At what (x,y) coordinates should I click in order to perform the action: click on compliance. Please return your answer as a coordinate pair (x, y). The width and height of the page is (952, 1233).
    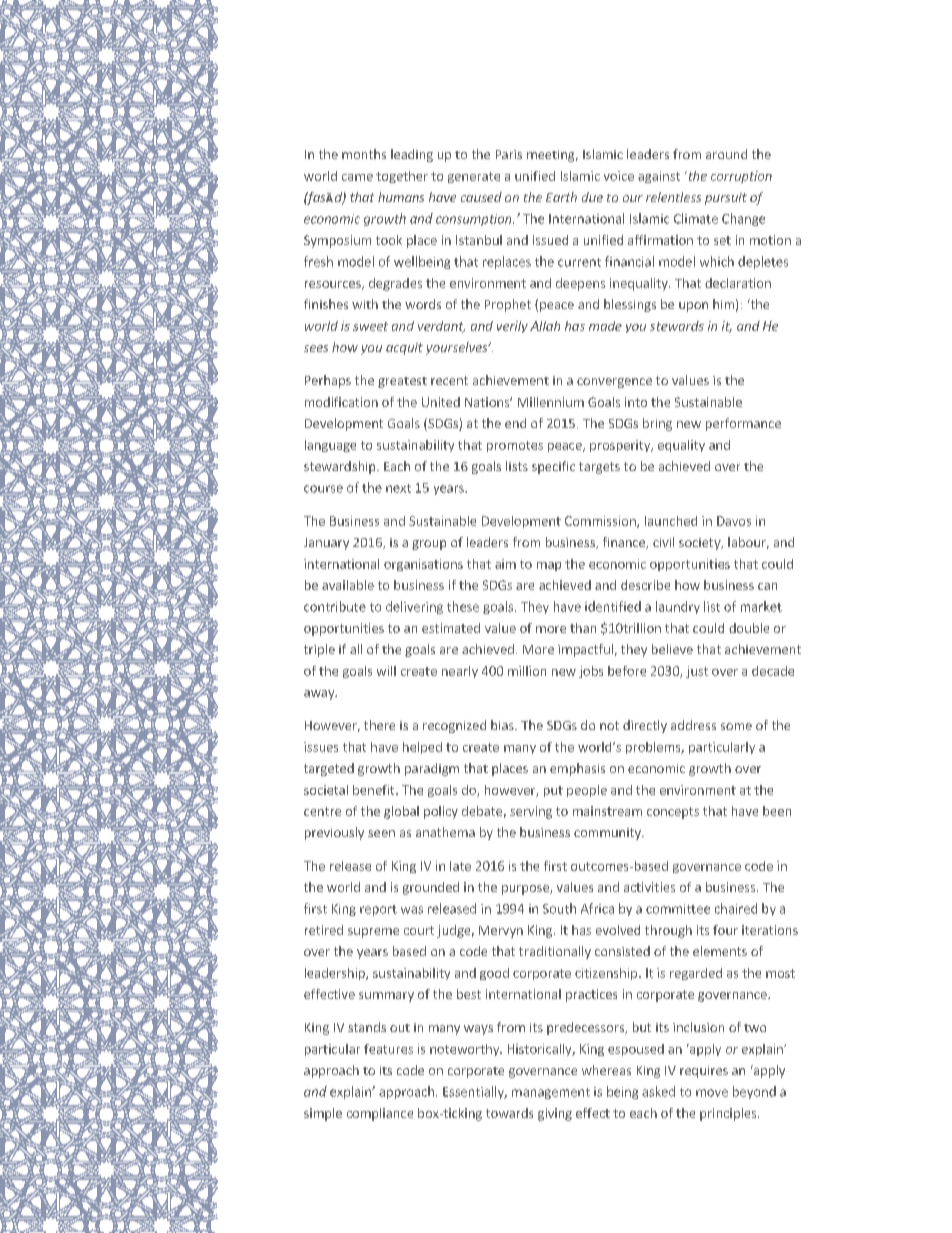
    Looking at the image, I should click on (380, 1114).
